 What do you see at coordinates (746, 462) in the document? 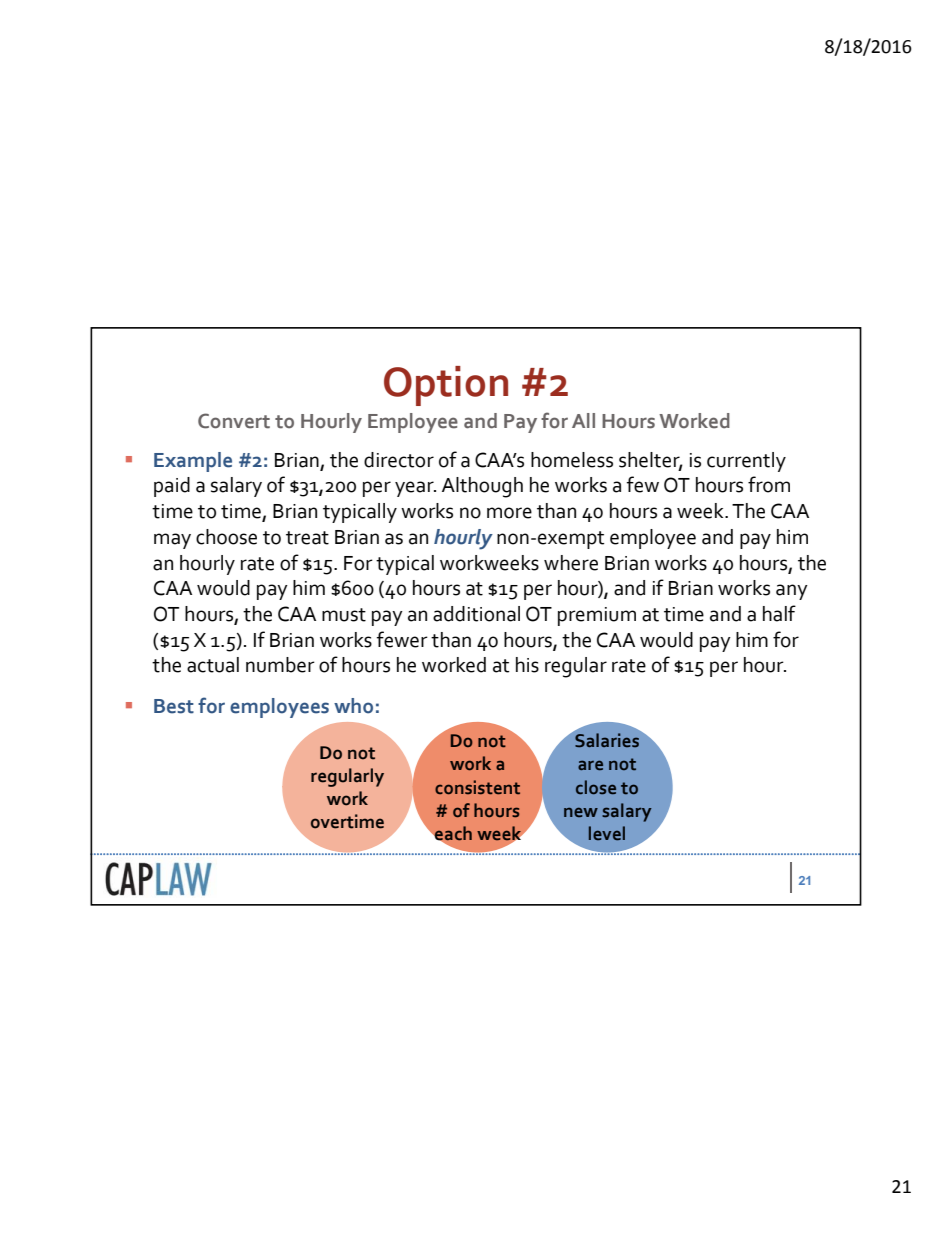
I see `currently` at bounding box center [746, 462].
